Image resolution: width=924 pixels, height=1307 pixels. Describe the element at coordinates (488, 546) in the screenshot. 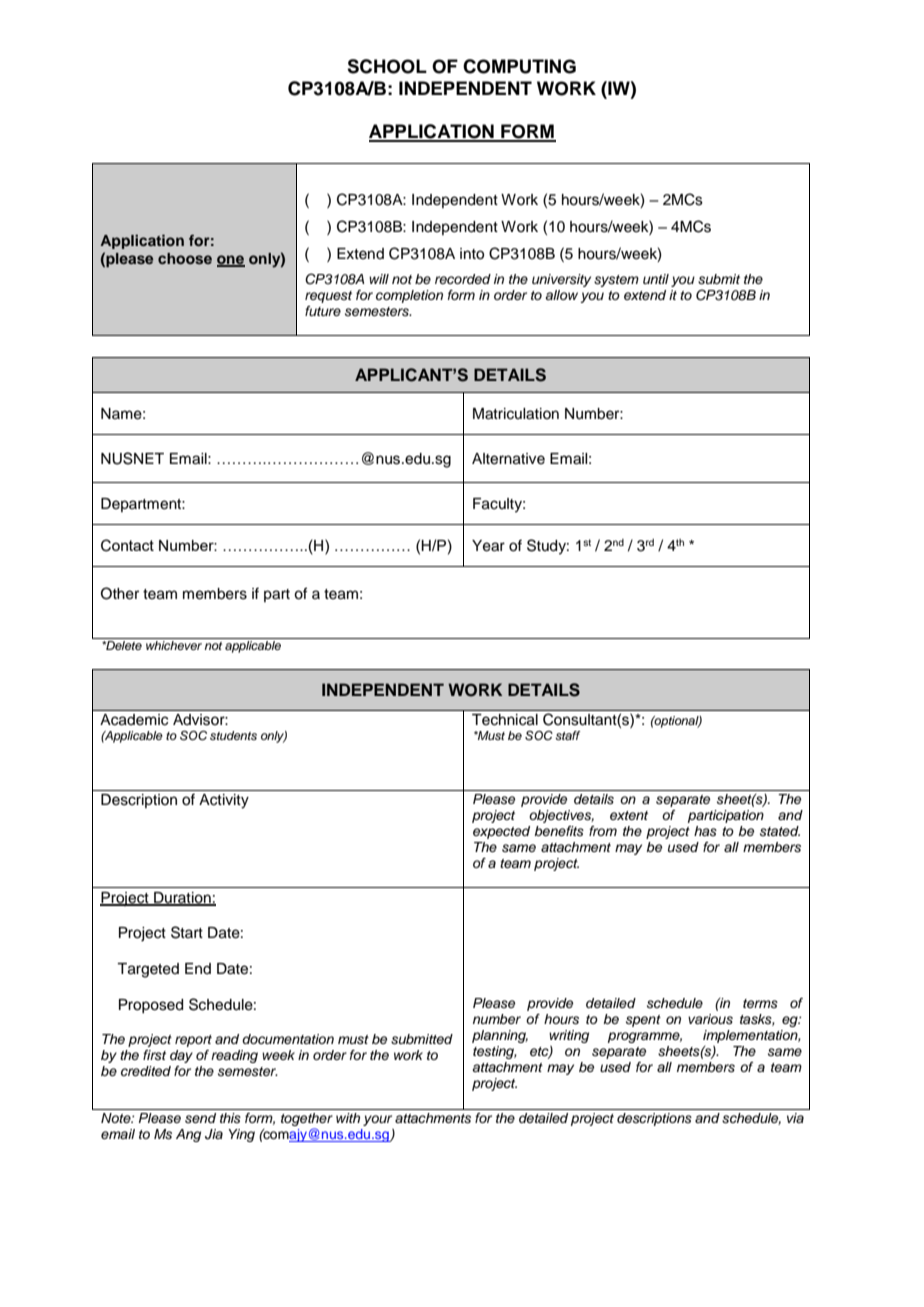

I see `Year` at that location.
